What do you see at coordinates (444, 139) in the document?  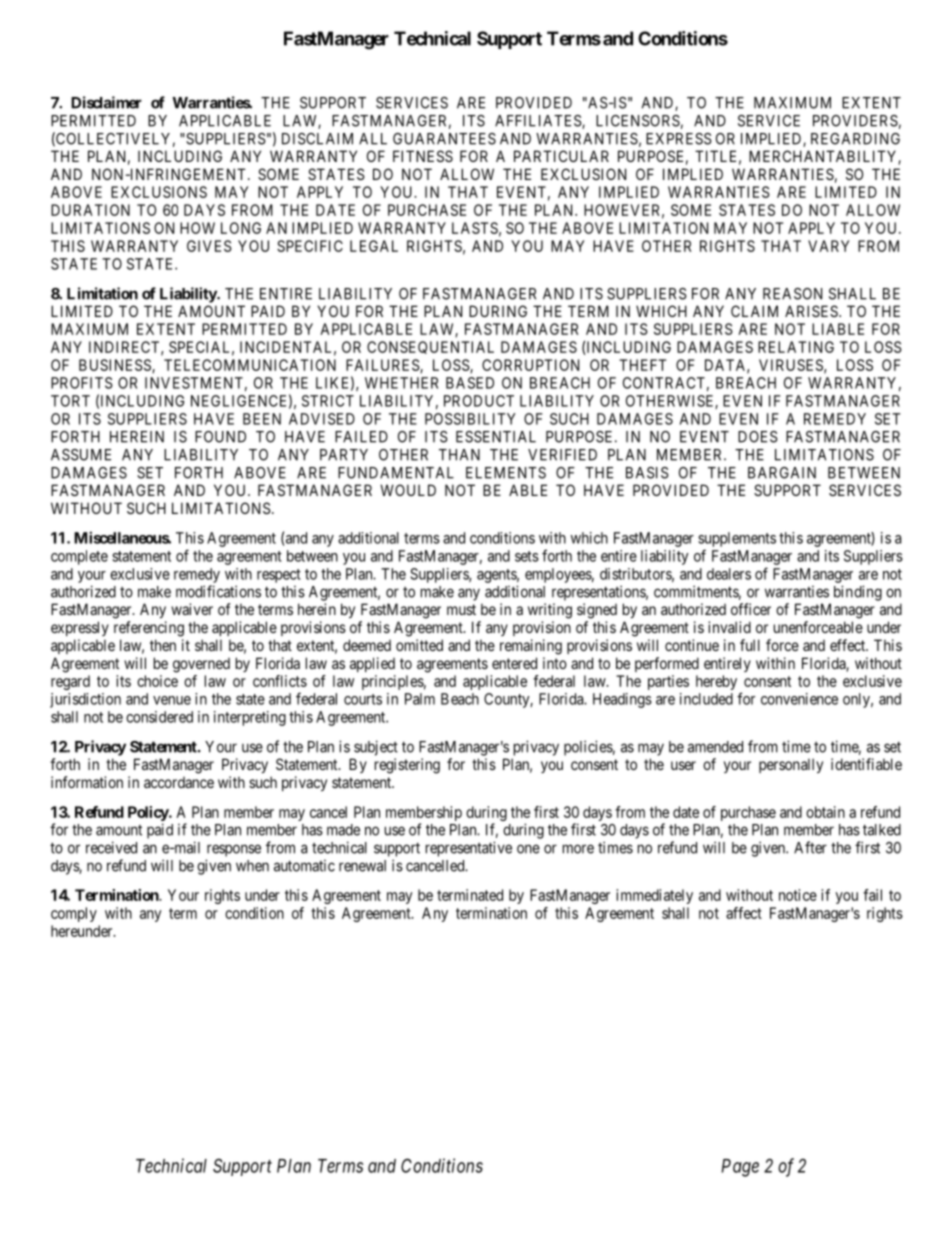 I see `GUARANTEES` at bounding box center [444, 139].
